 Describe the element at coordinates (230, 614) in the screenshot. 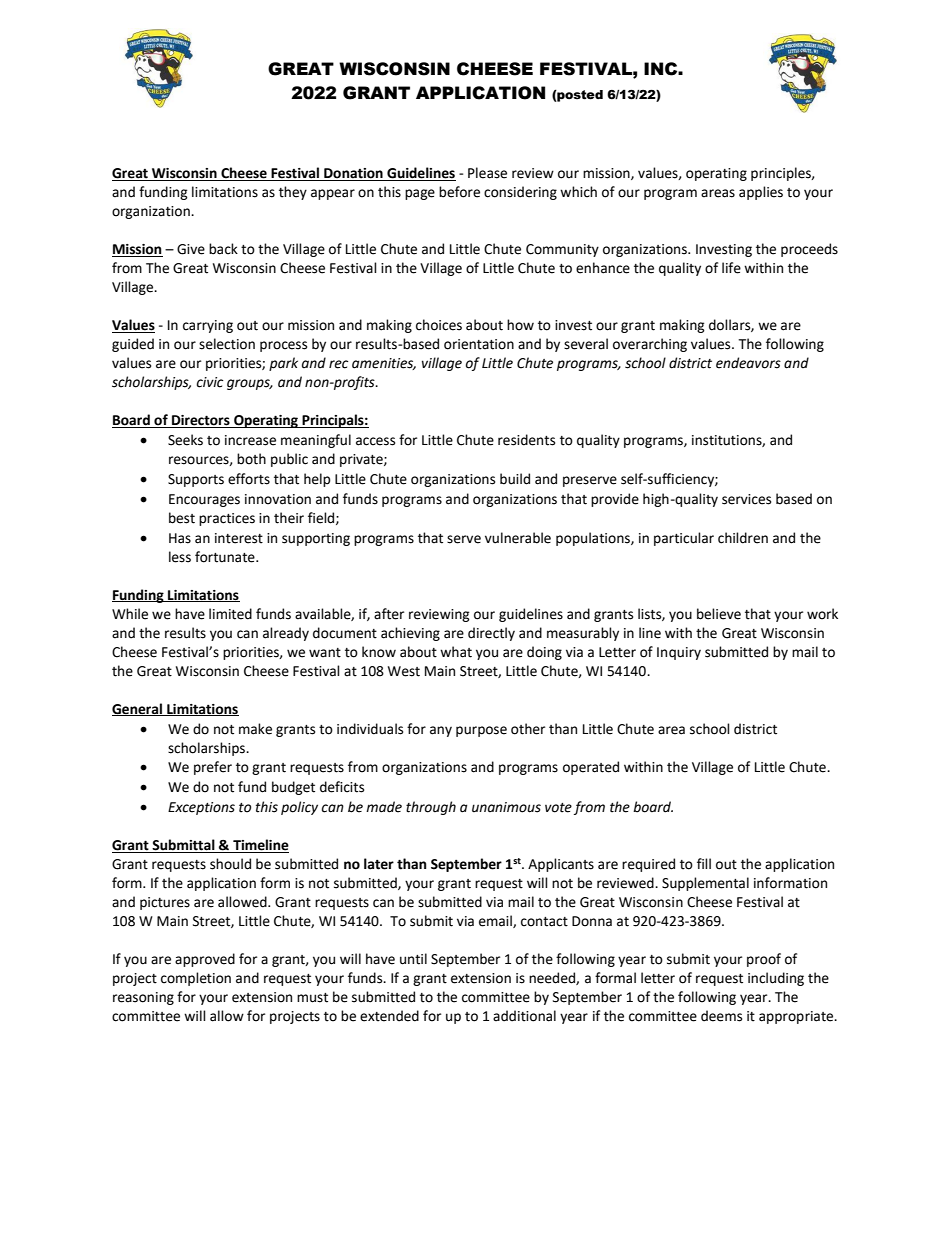

I see `limited` at that location.
